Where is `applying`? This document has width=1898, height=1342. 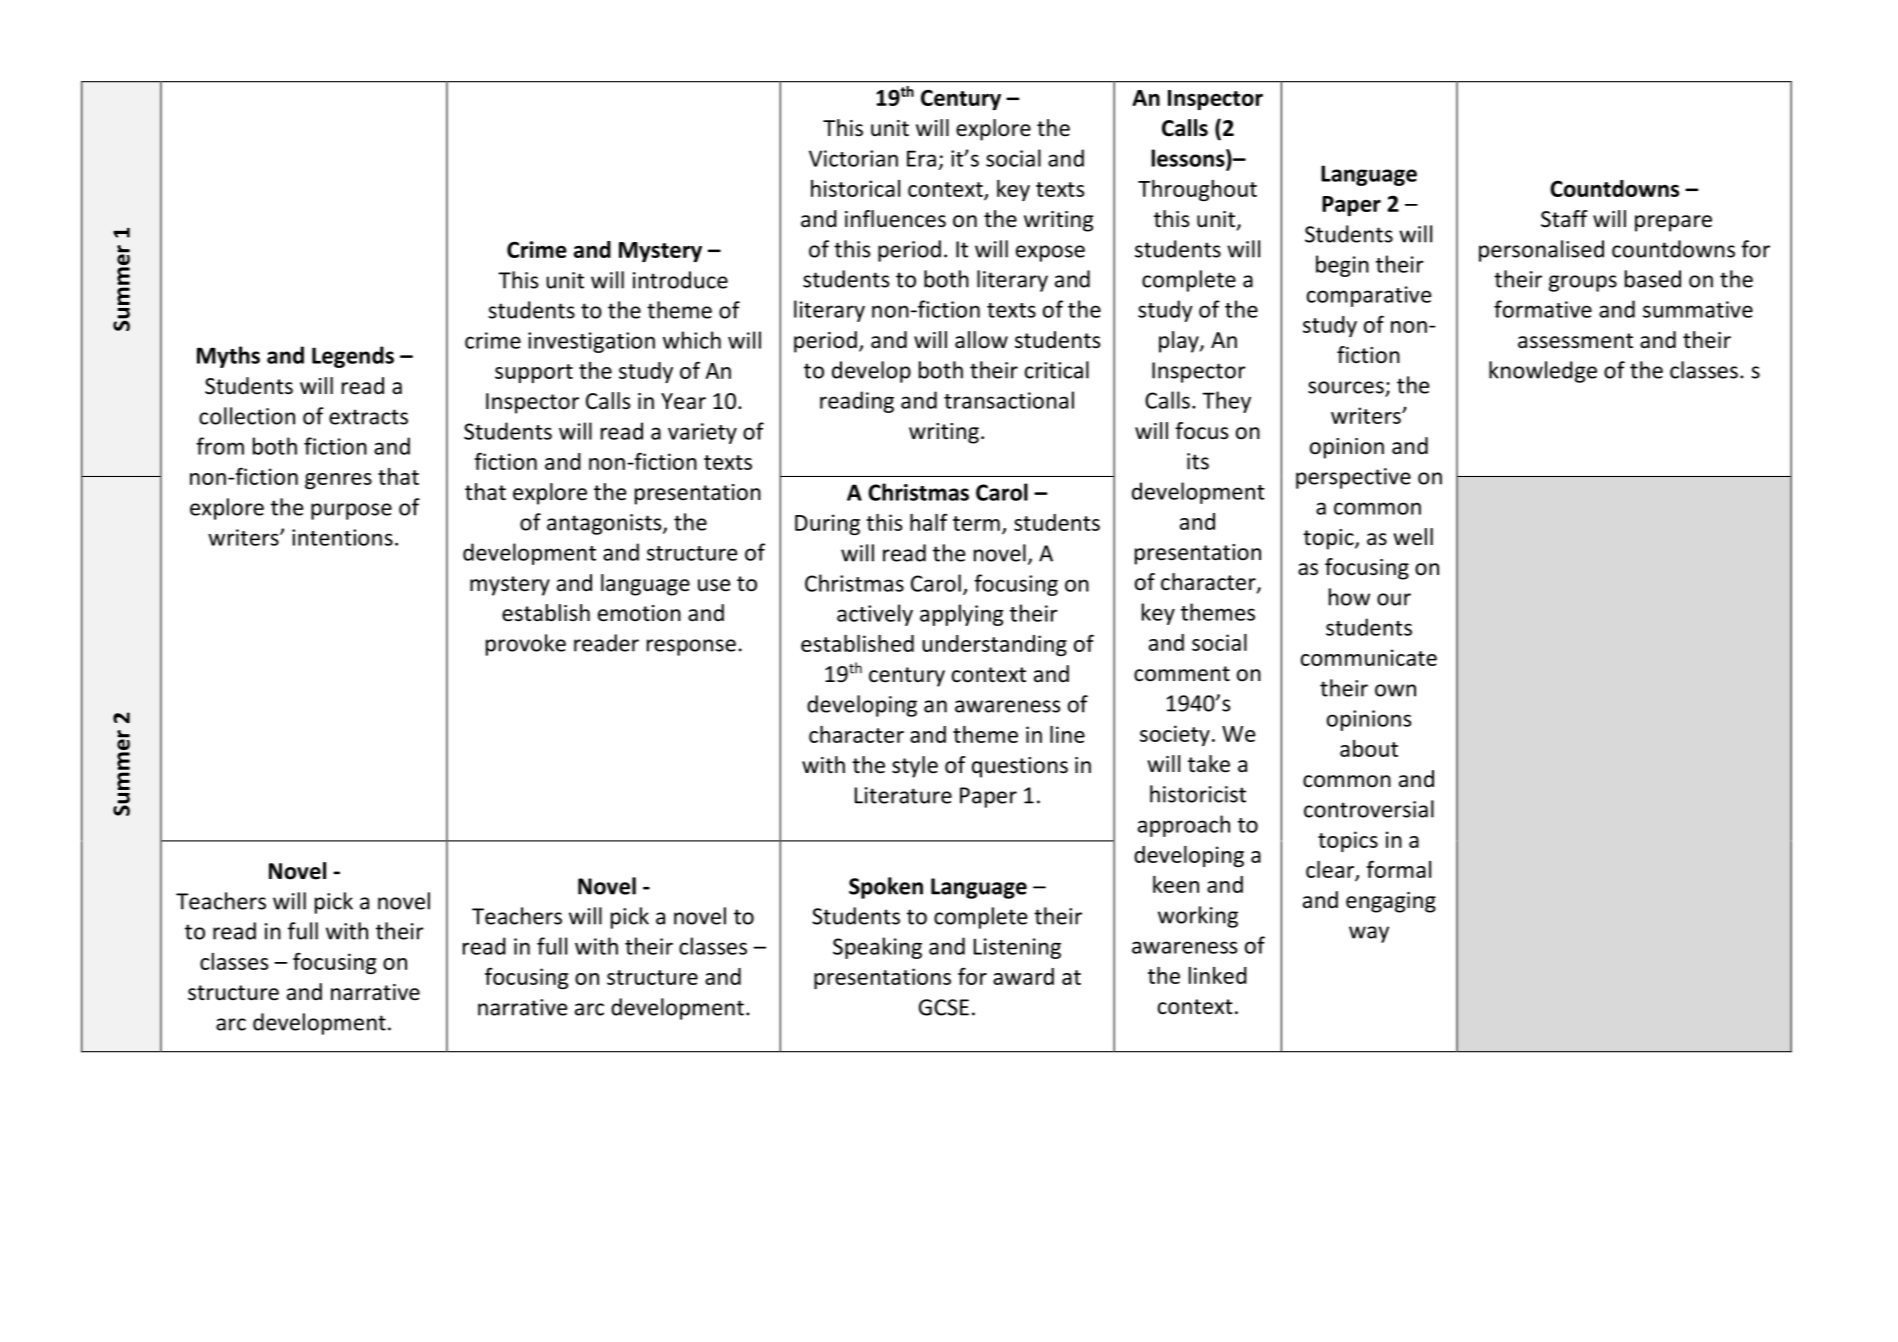
applying is located at coordinates (961, 615).
